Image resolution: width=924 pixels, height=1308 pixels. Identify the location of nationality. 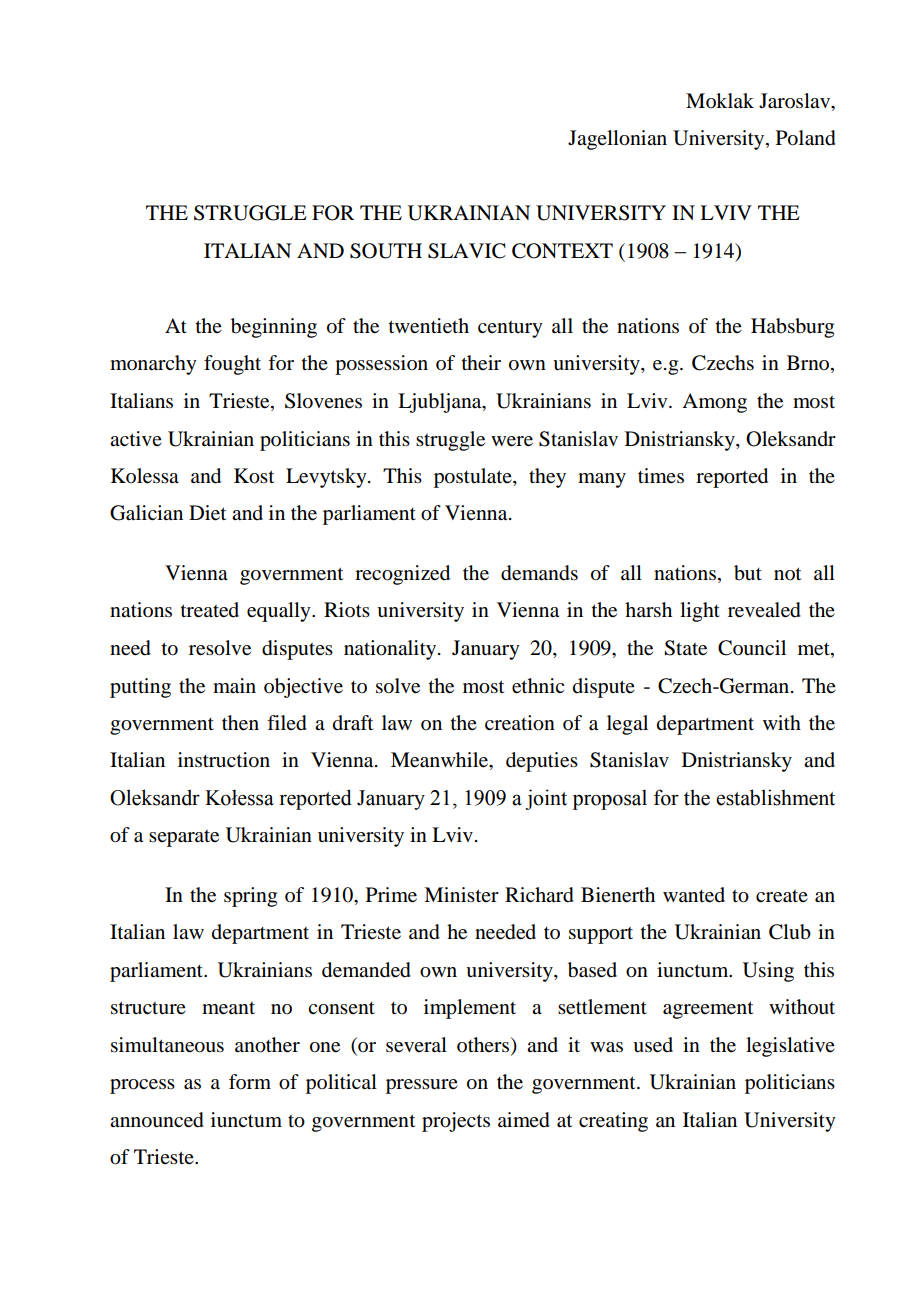
(391, 650).
